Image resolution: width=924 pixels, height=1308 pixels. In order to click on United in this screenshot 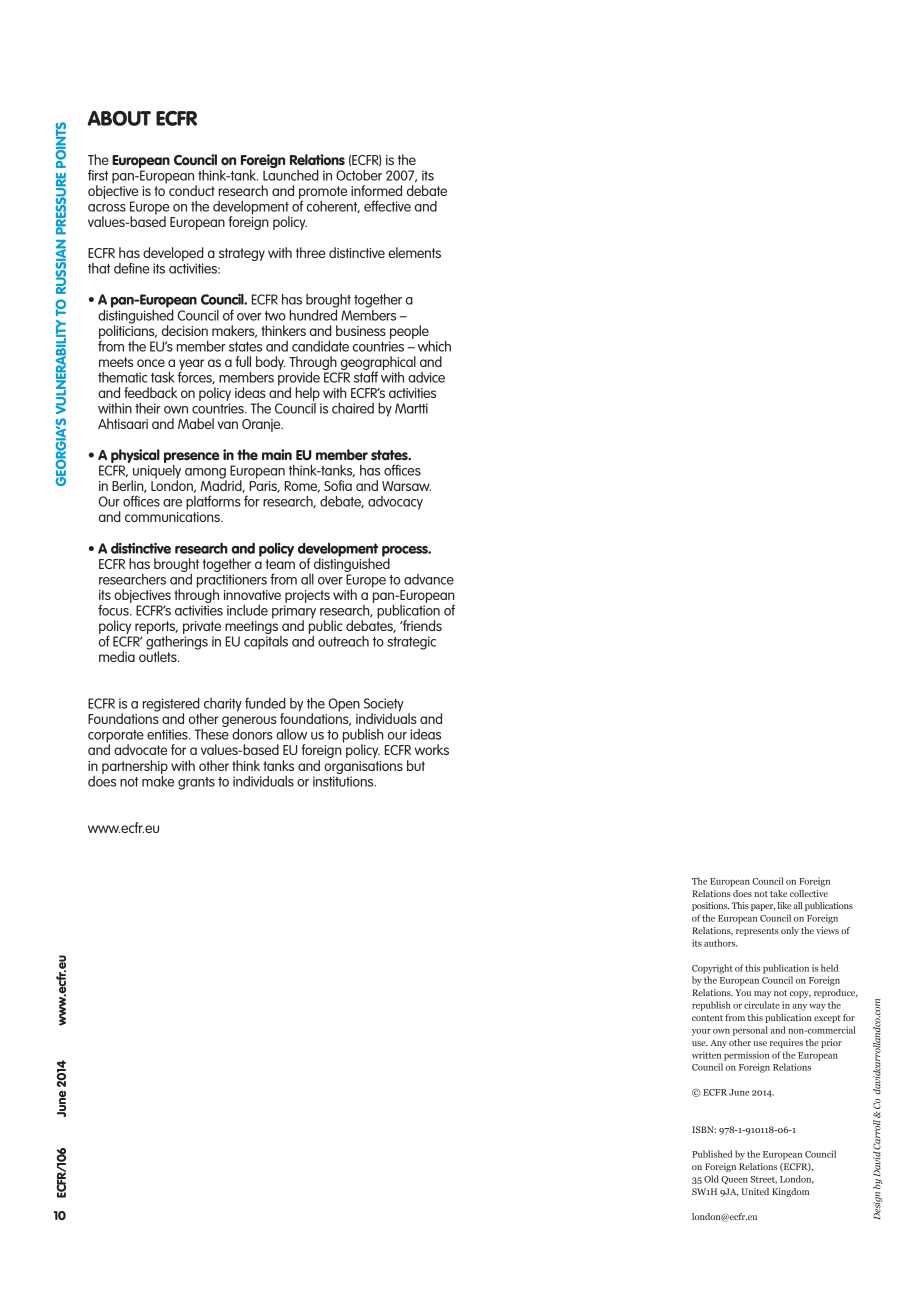, I will do `click(755, 1191)`.
